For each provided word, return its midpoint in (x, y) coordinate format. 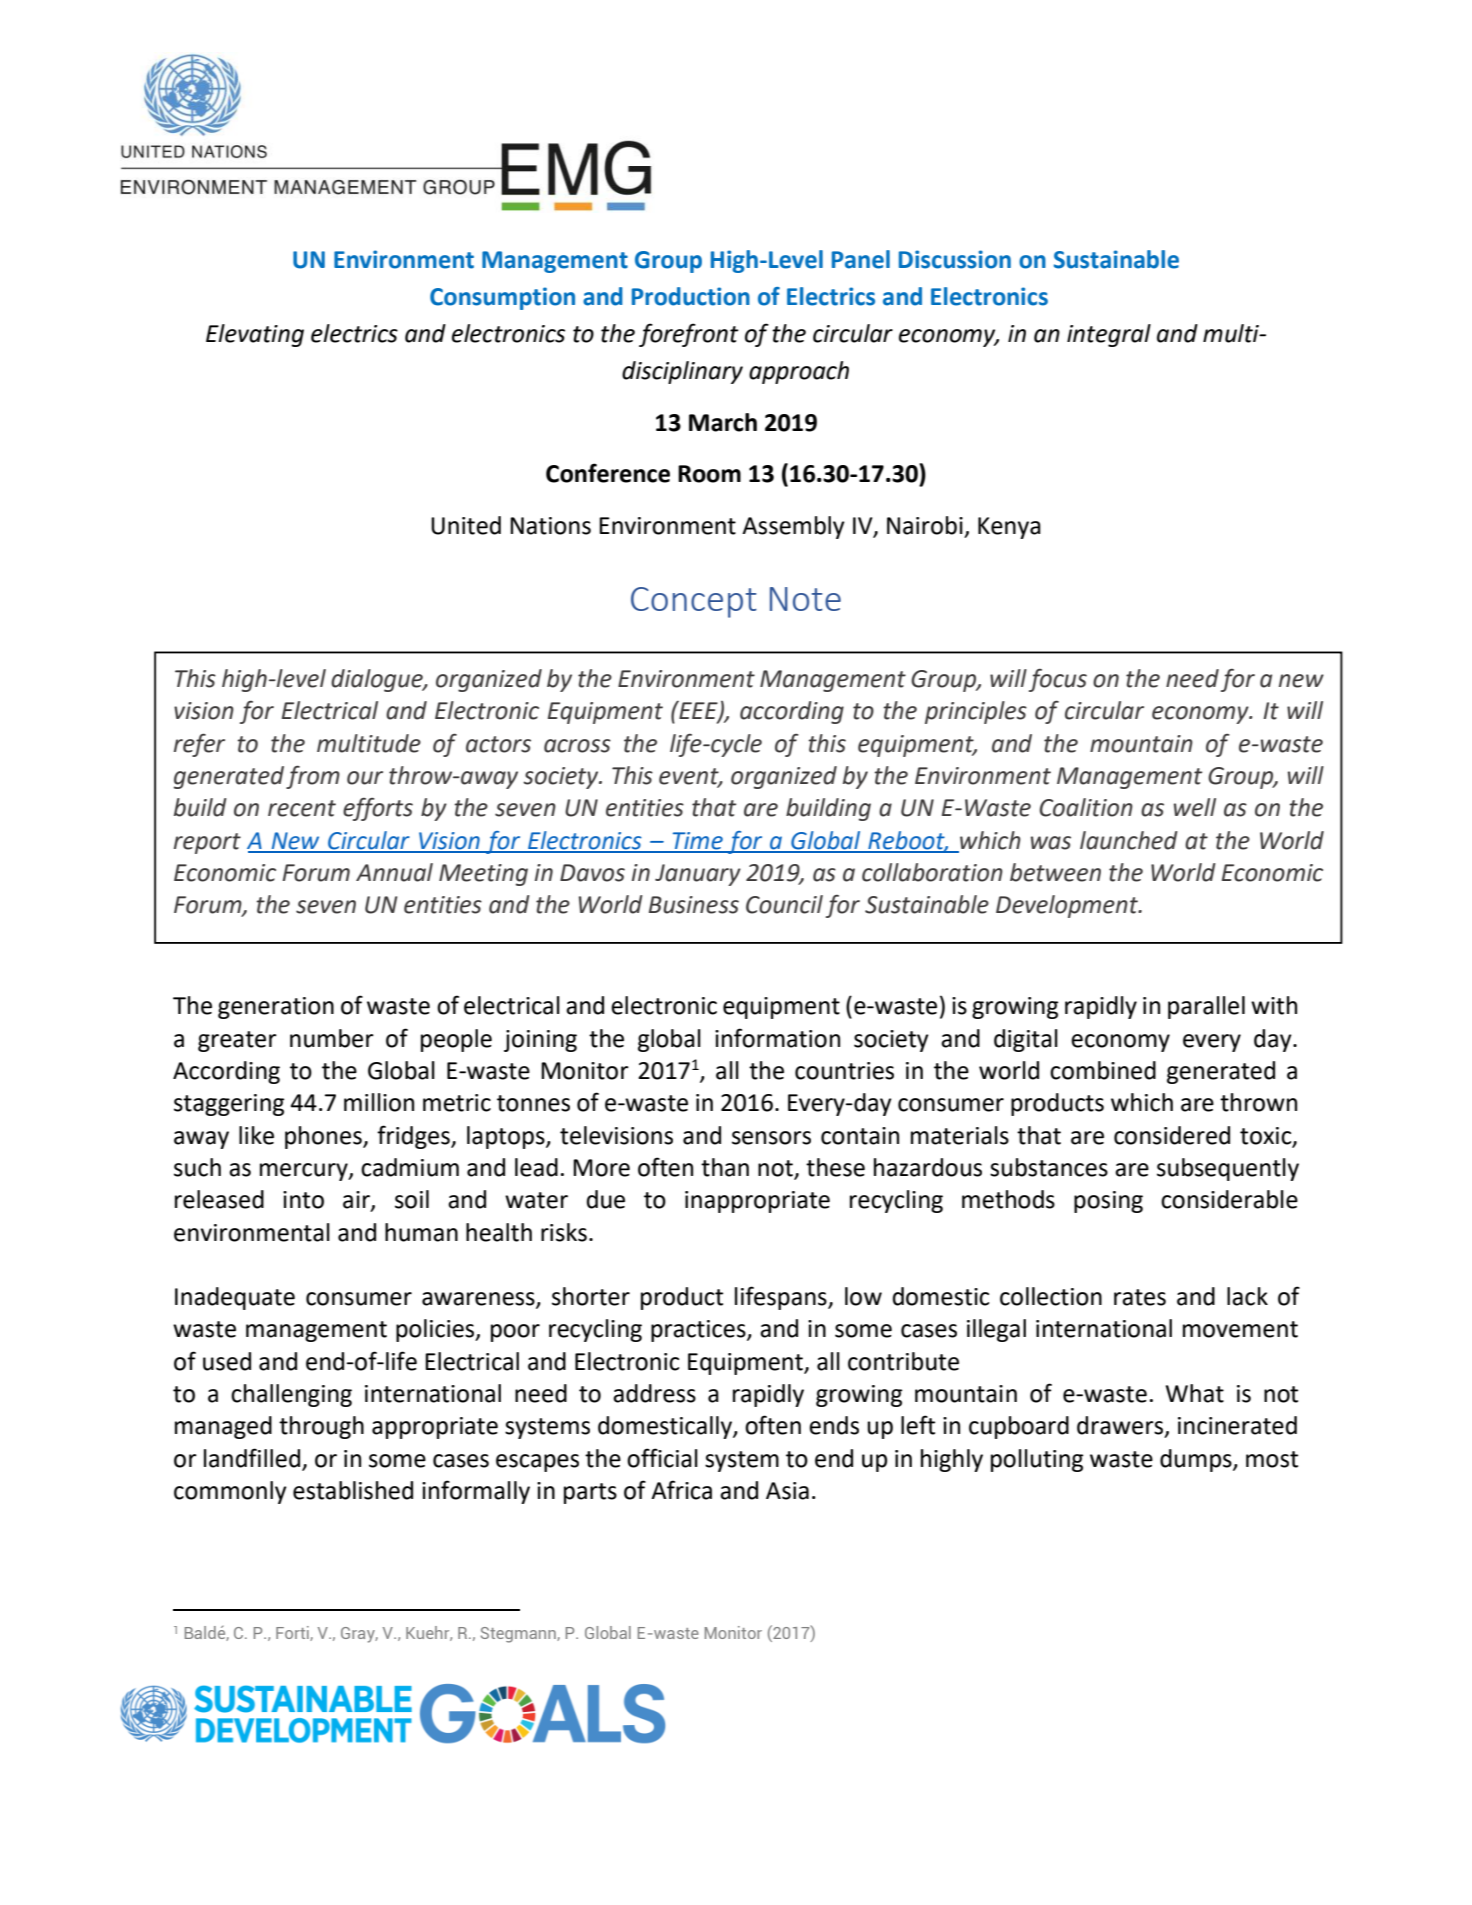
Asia (787, 1491)
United (466, 525)
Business (694, 905)
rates (1140, 1297)
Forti (293, 1633)
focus (1058, 680)
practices (699, 1331)
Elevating (255, 335)
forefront (689, 335)
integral (1109, 335)
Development (1068, 906)
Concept (694, 602)
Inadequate (235, 1298)
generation (276, 1008)
